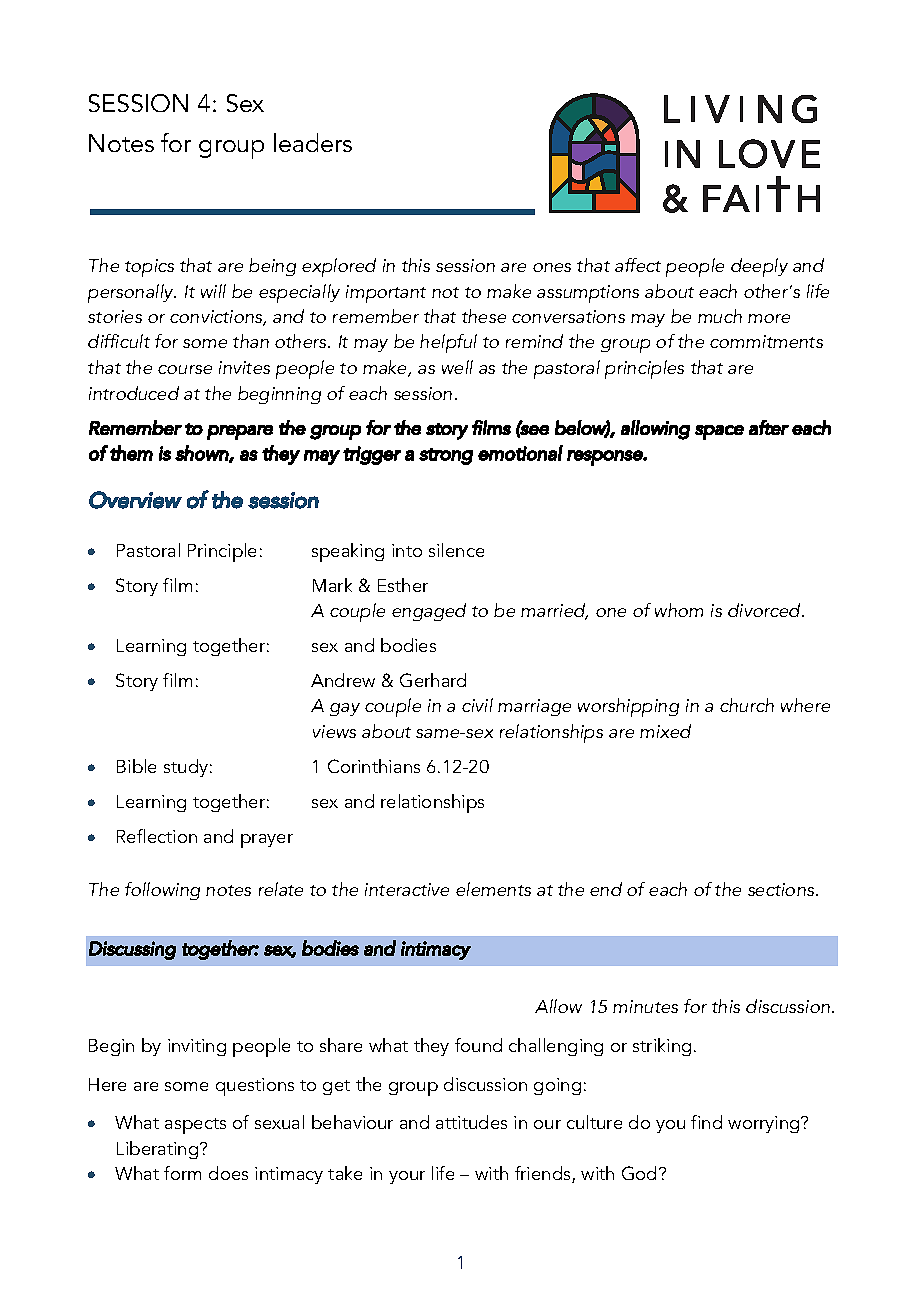  I want to click on whom, so click(679, 610).
